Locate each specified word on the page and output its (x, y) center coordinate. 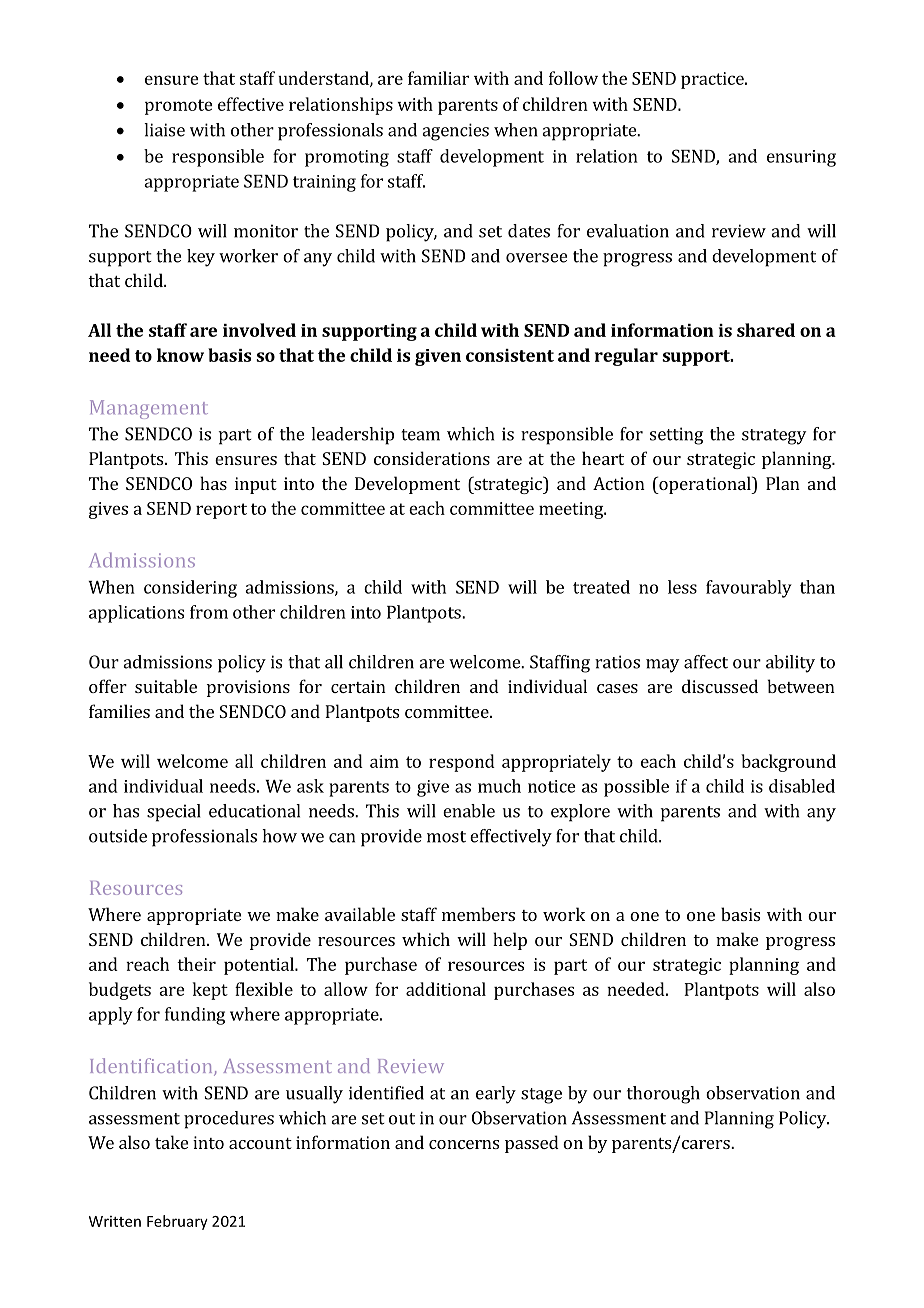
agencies (455, 132)
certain (358, 686)
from (209, 612)
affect (706, 662)
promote (179, 107)
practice (713, 80)
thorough (663, 1095)
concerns (464, 1144)
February (177, 1222)
